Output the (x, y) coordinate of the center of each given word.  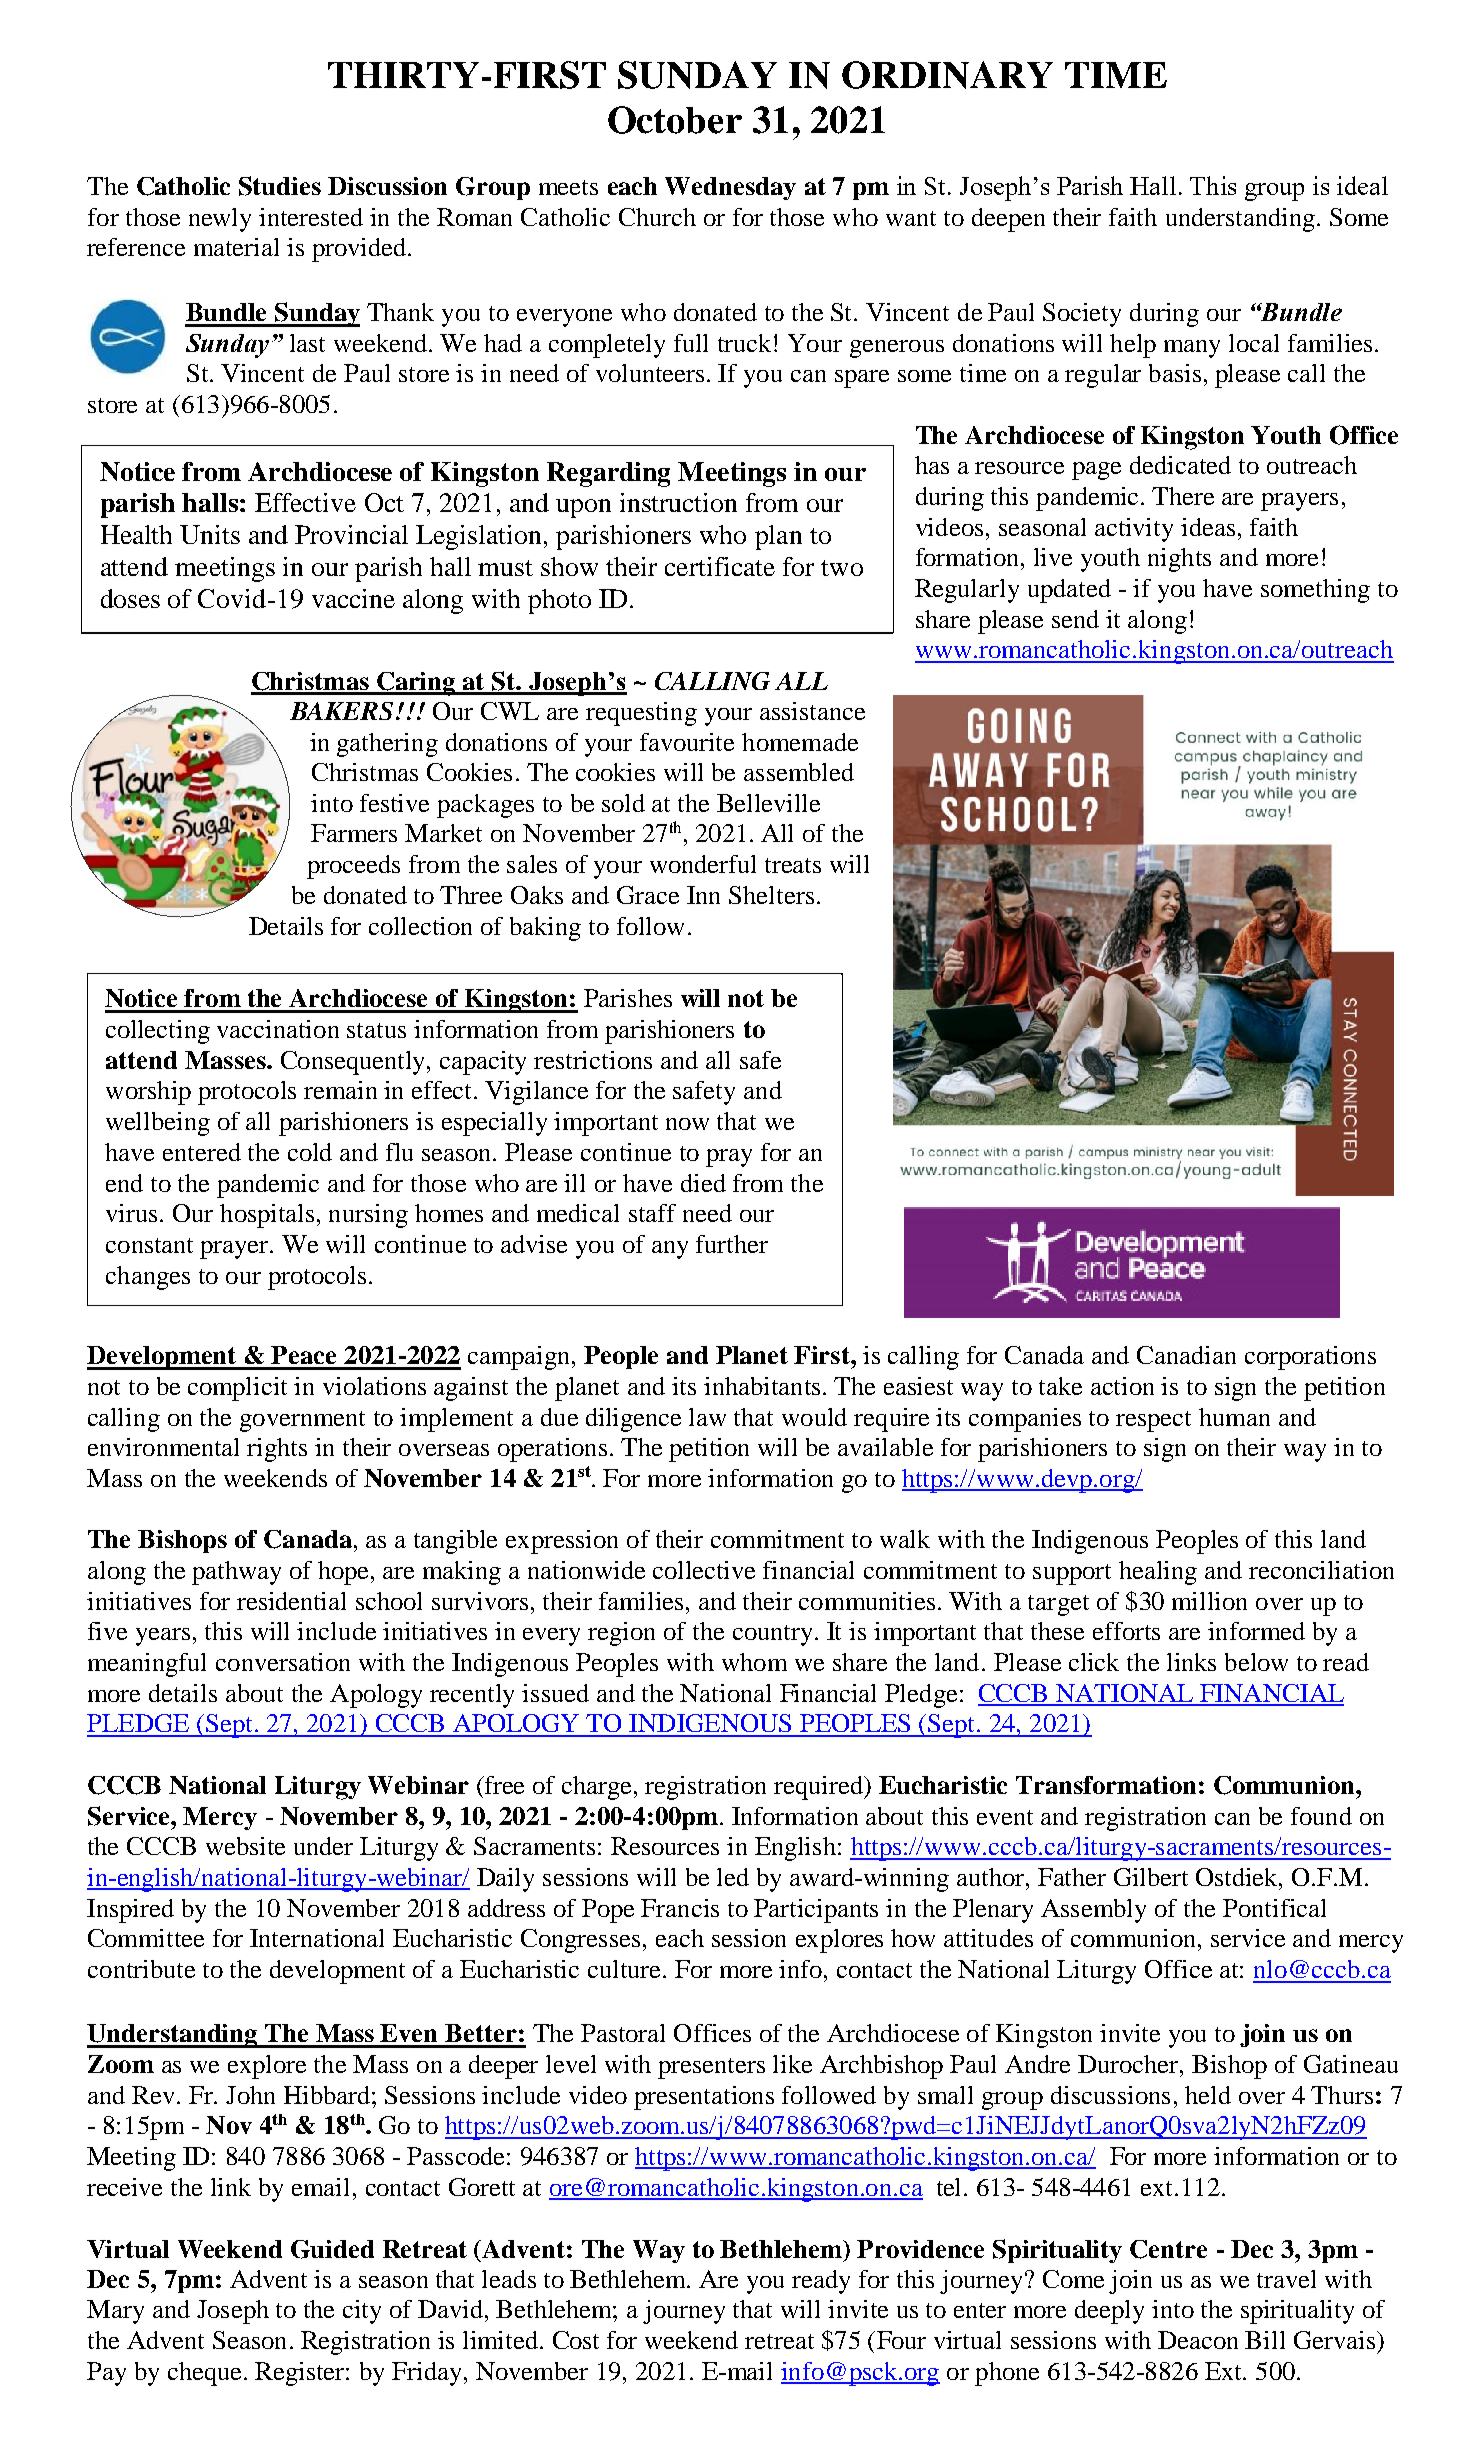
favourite (687, 742)
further (732, 1244)
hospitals (267, 1216)
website (245, 1846)
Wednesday (730, 188)
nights (1179, 560)
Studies (280, 186)
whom (754, 1662)
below (1256, 1662)
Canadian (1186, 1355)
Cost (576, 2340)
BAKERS (341, 711)
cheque (206, 2374)
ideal (1362, 185)
